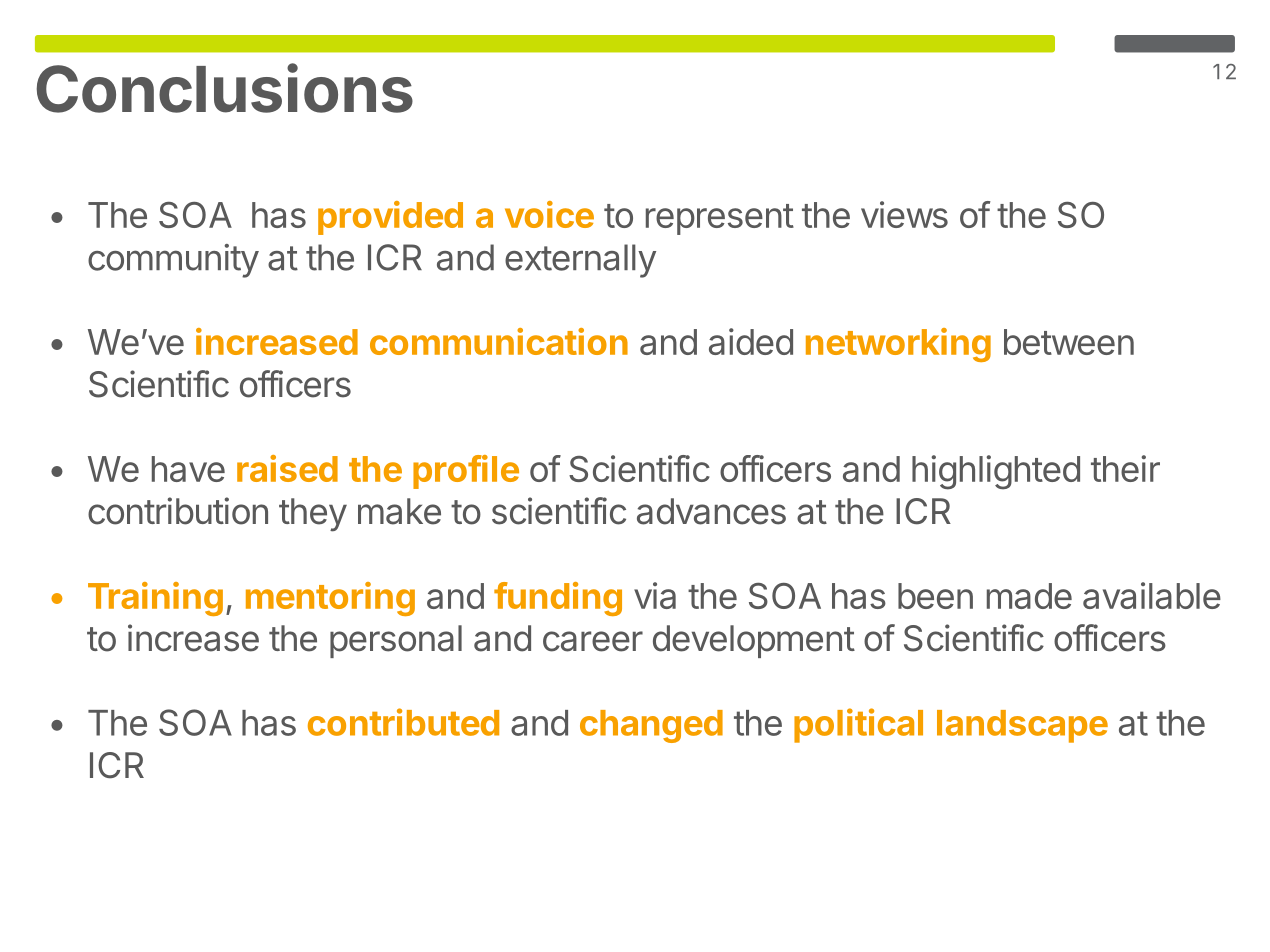 The image size is (1270, 952). Describe the element at coordinates (904, 214) in the screenshot. I see `views` at that location.
